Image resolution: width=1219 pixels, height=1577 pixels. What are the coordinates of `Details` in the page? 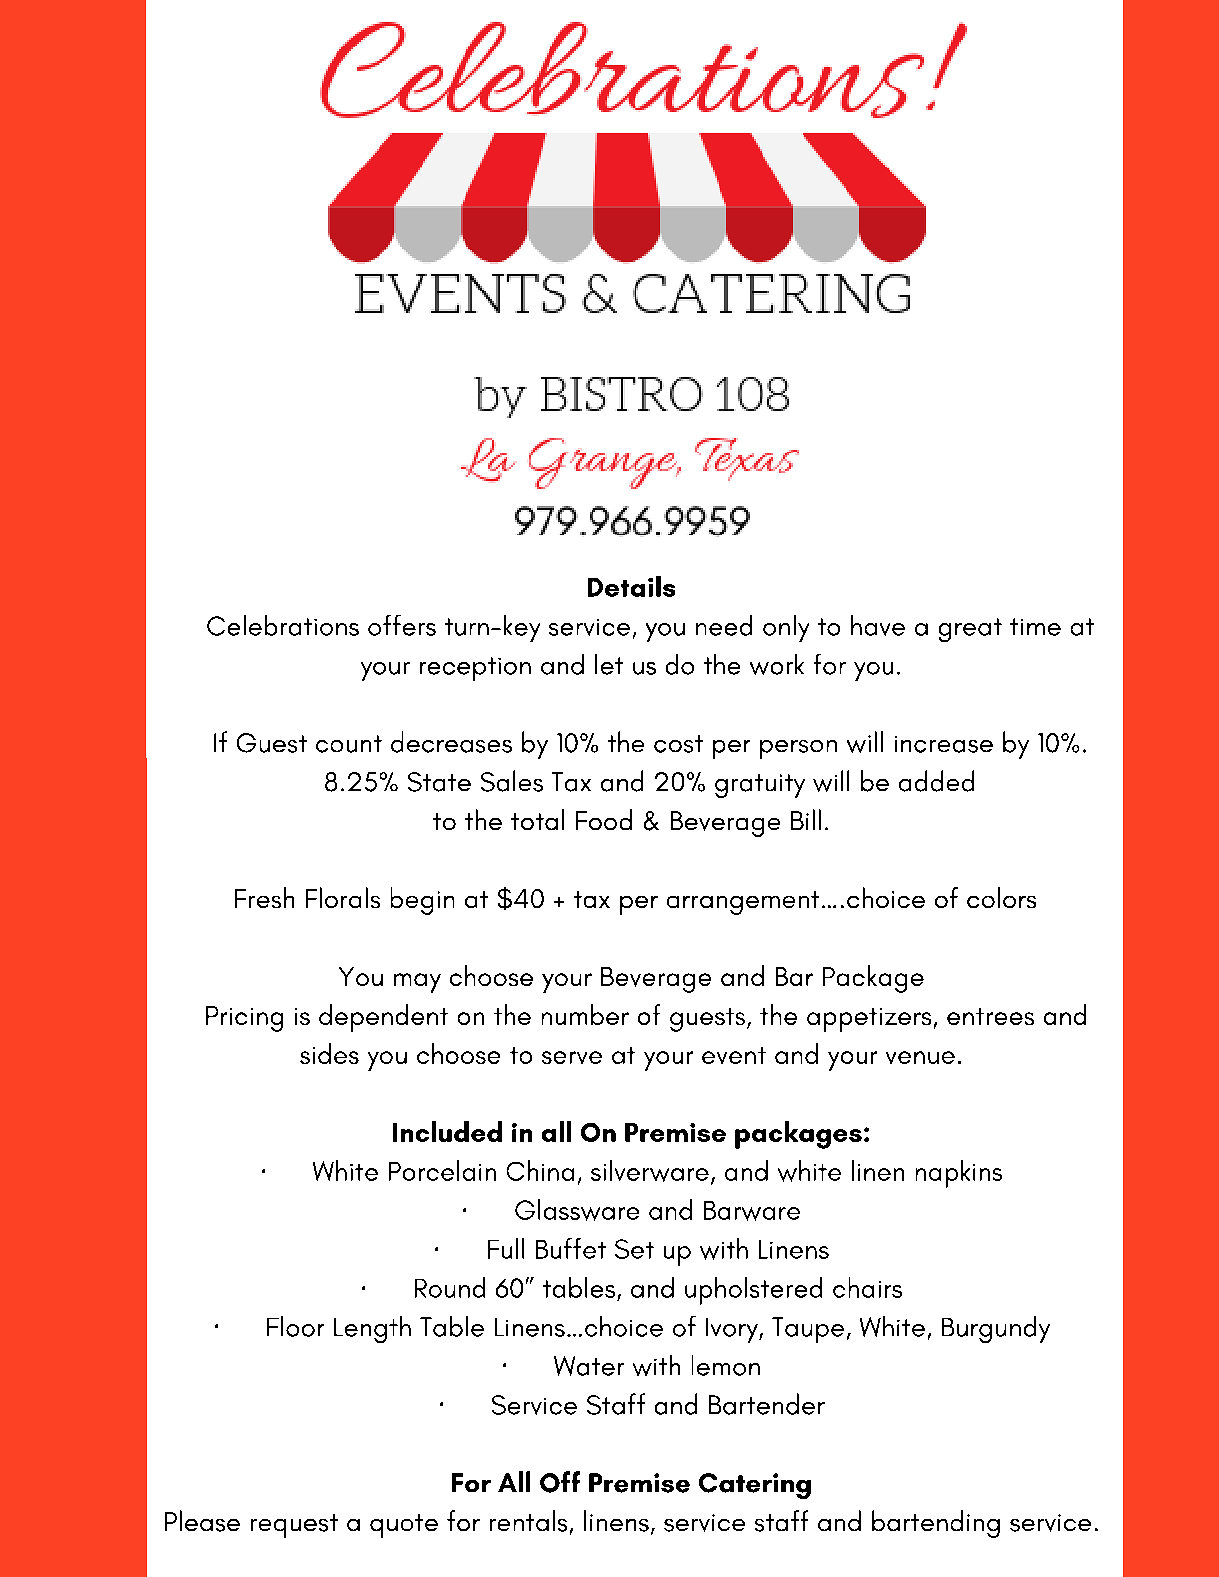 It's located at (631, 586).
